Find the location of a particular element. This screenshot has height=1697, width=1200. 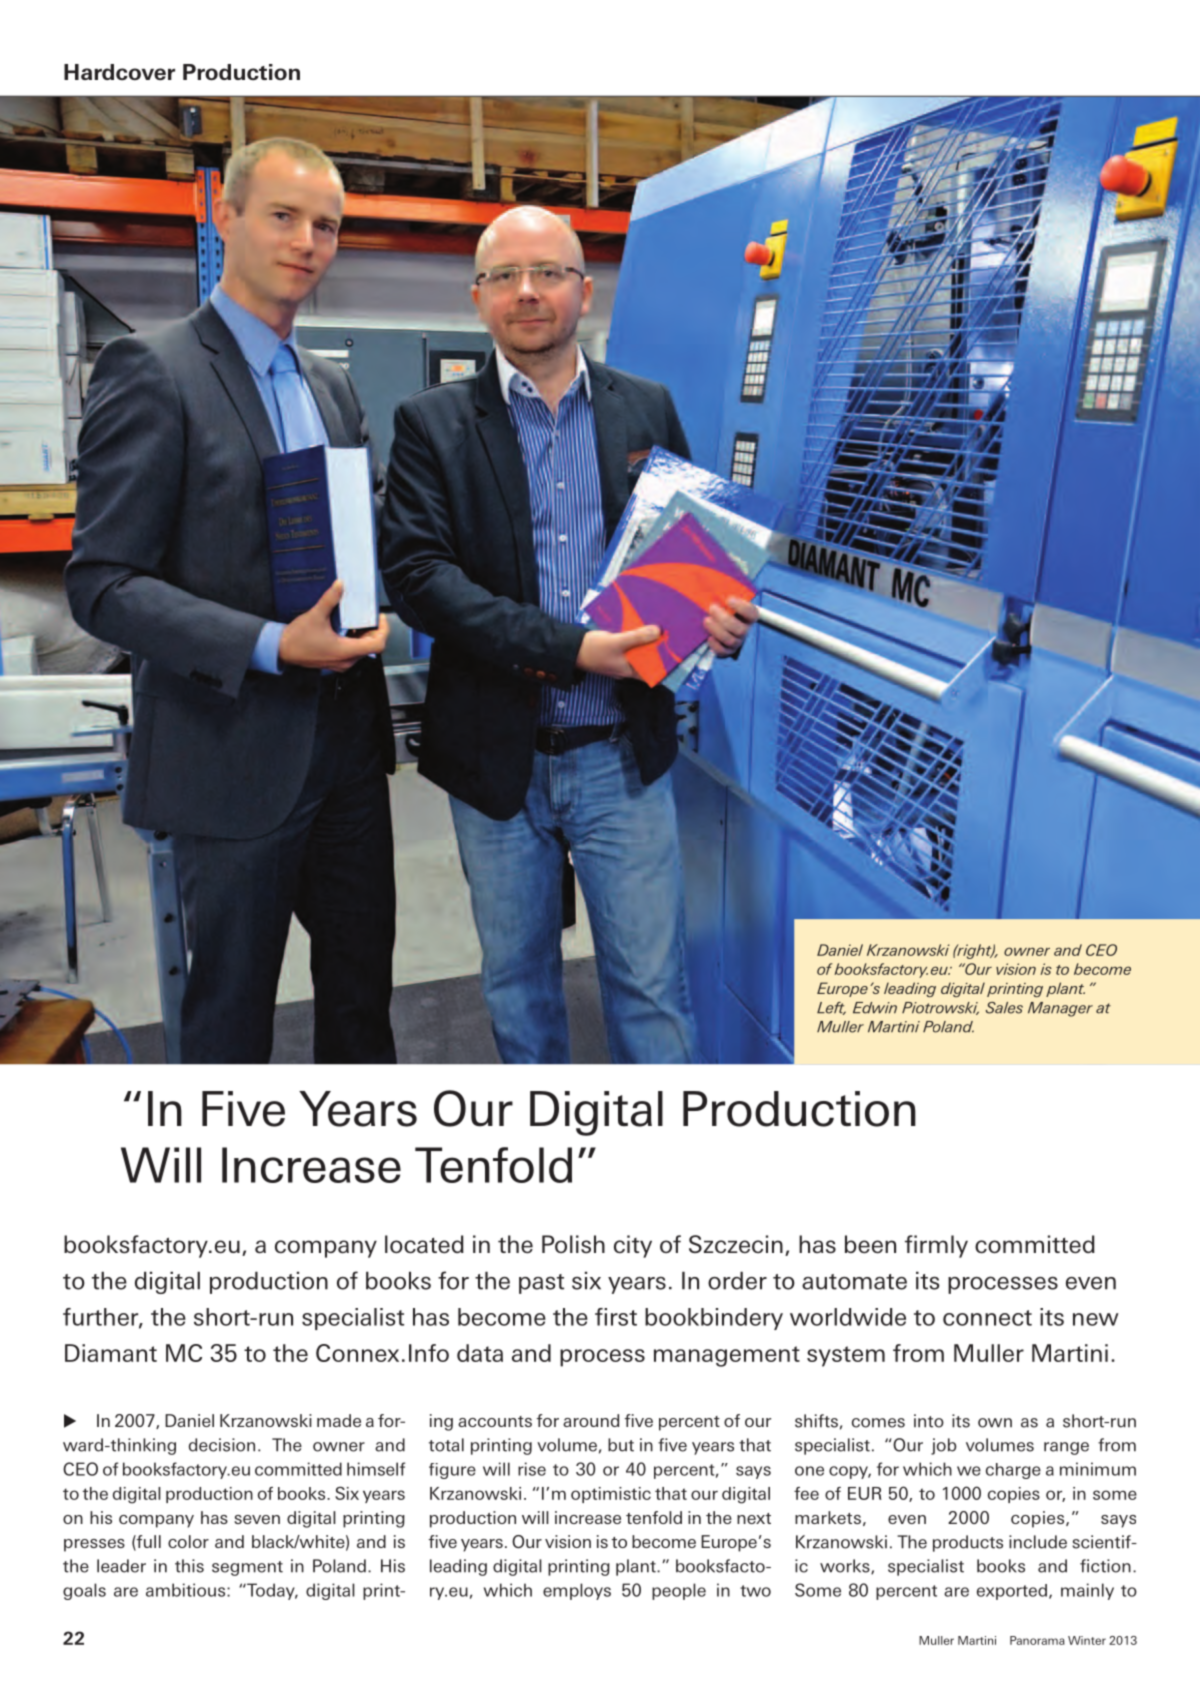

exported is located at coordinates (1012, 1592).
